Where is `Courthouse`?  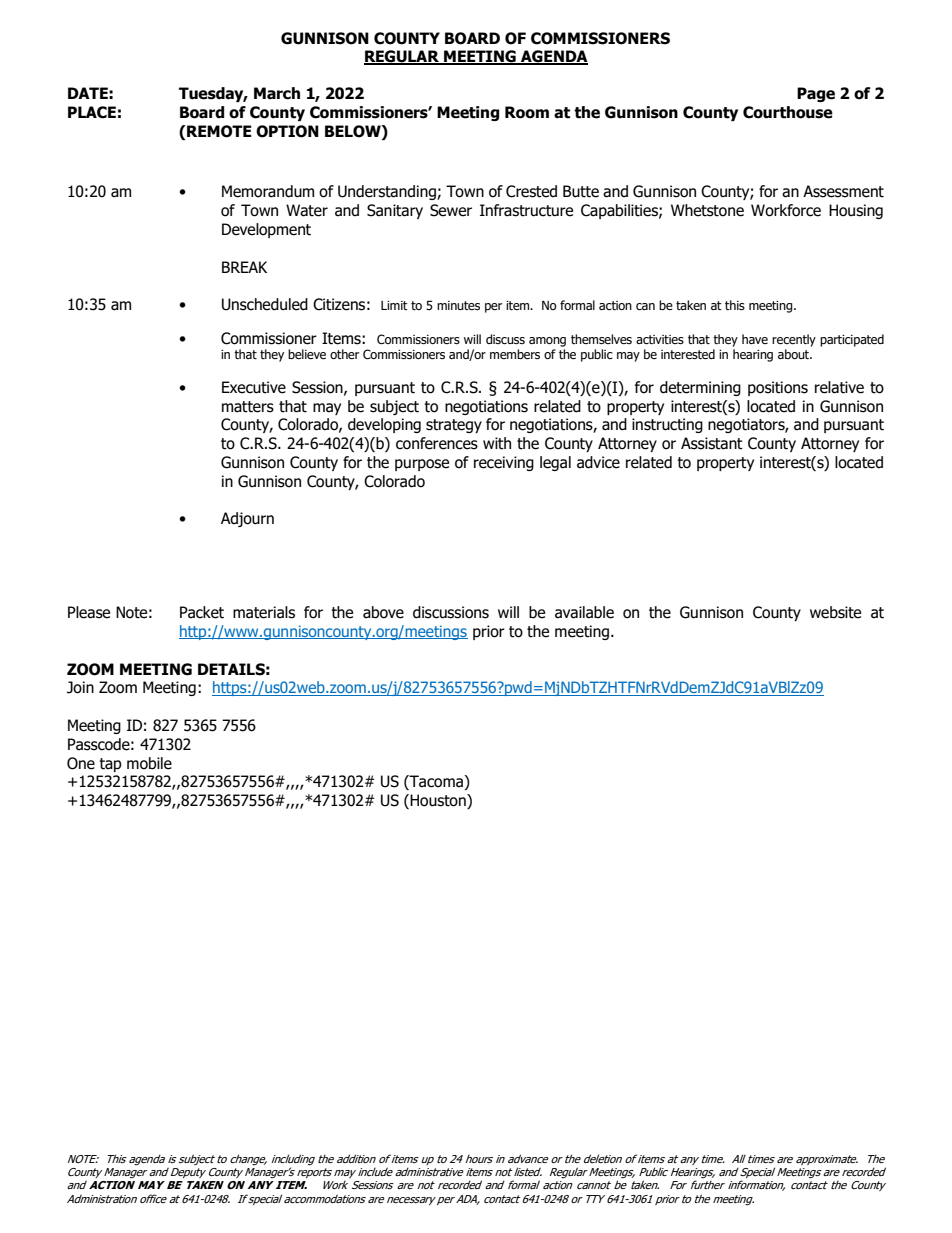 Courthouse is located at coordinates (788, 112).
